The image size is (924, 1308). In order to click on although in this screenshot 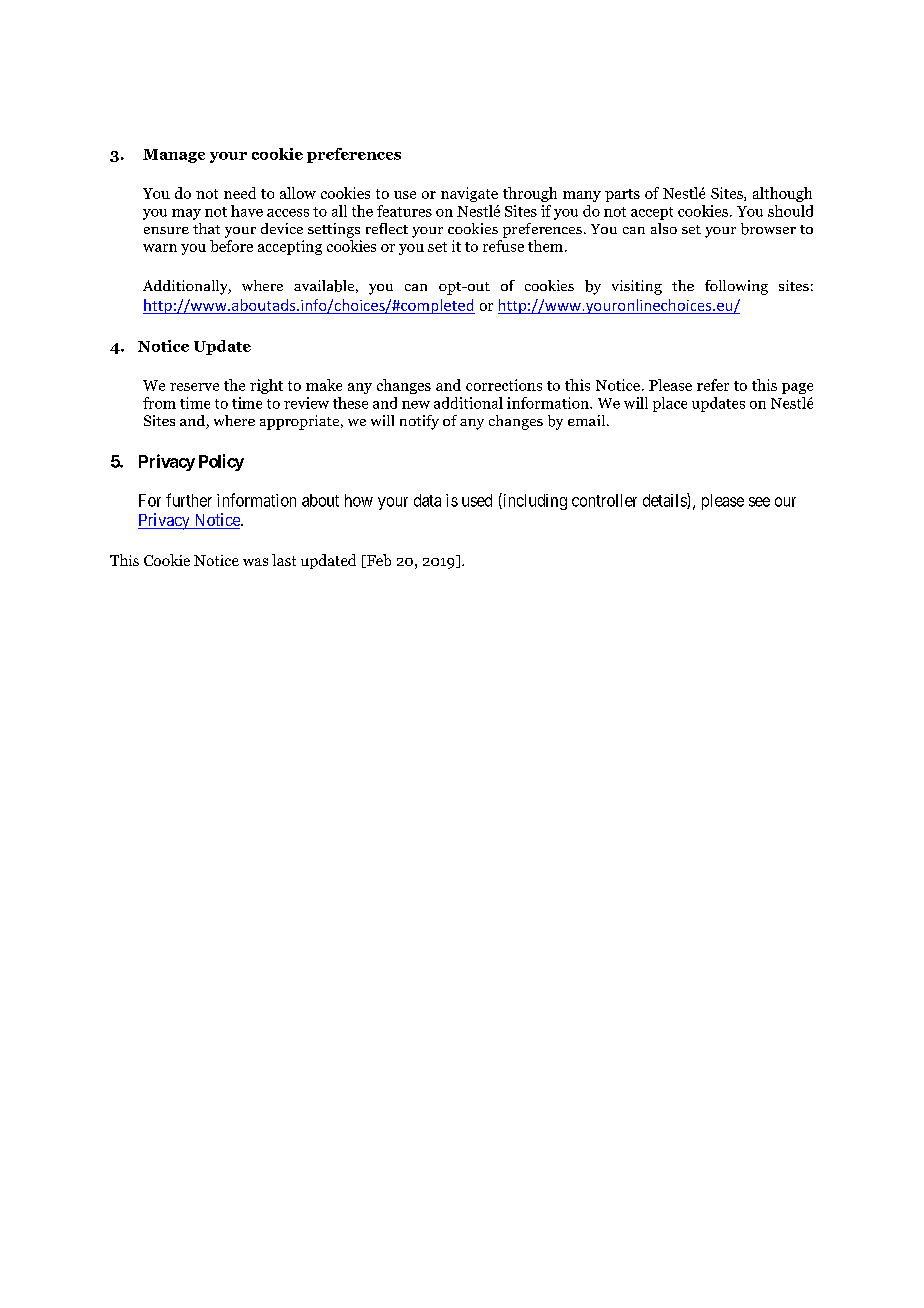, I will do `click(782, 194)`.
